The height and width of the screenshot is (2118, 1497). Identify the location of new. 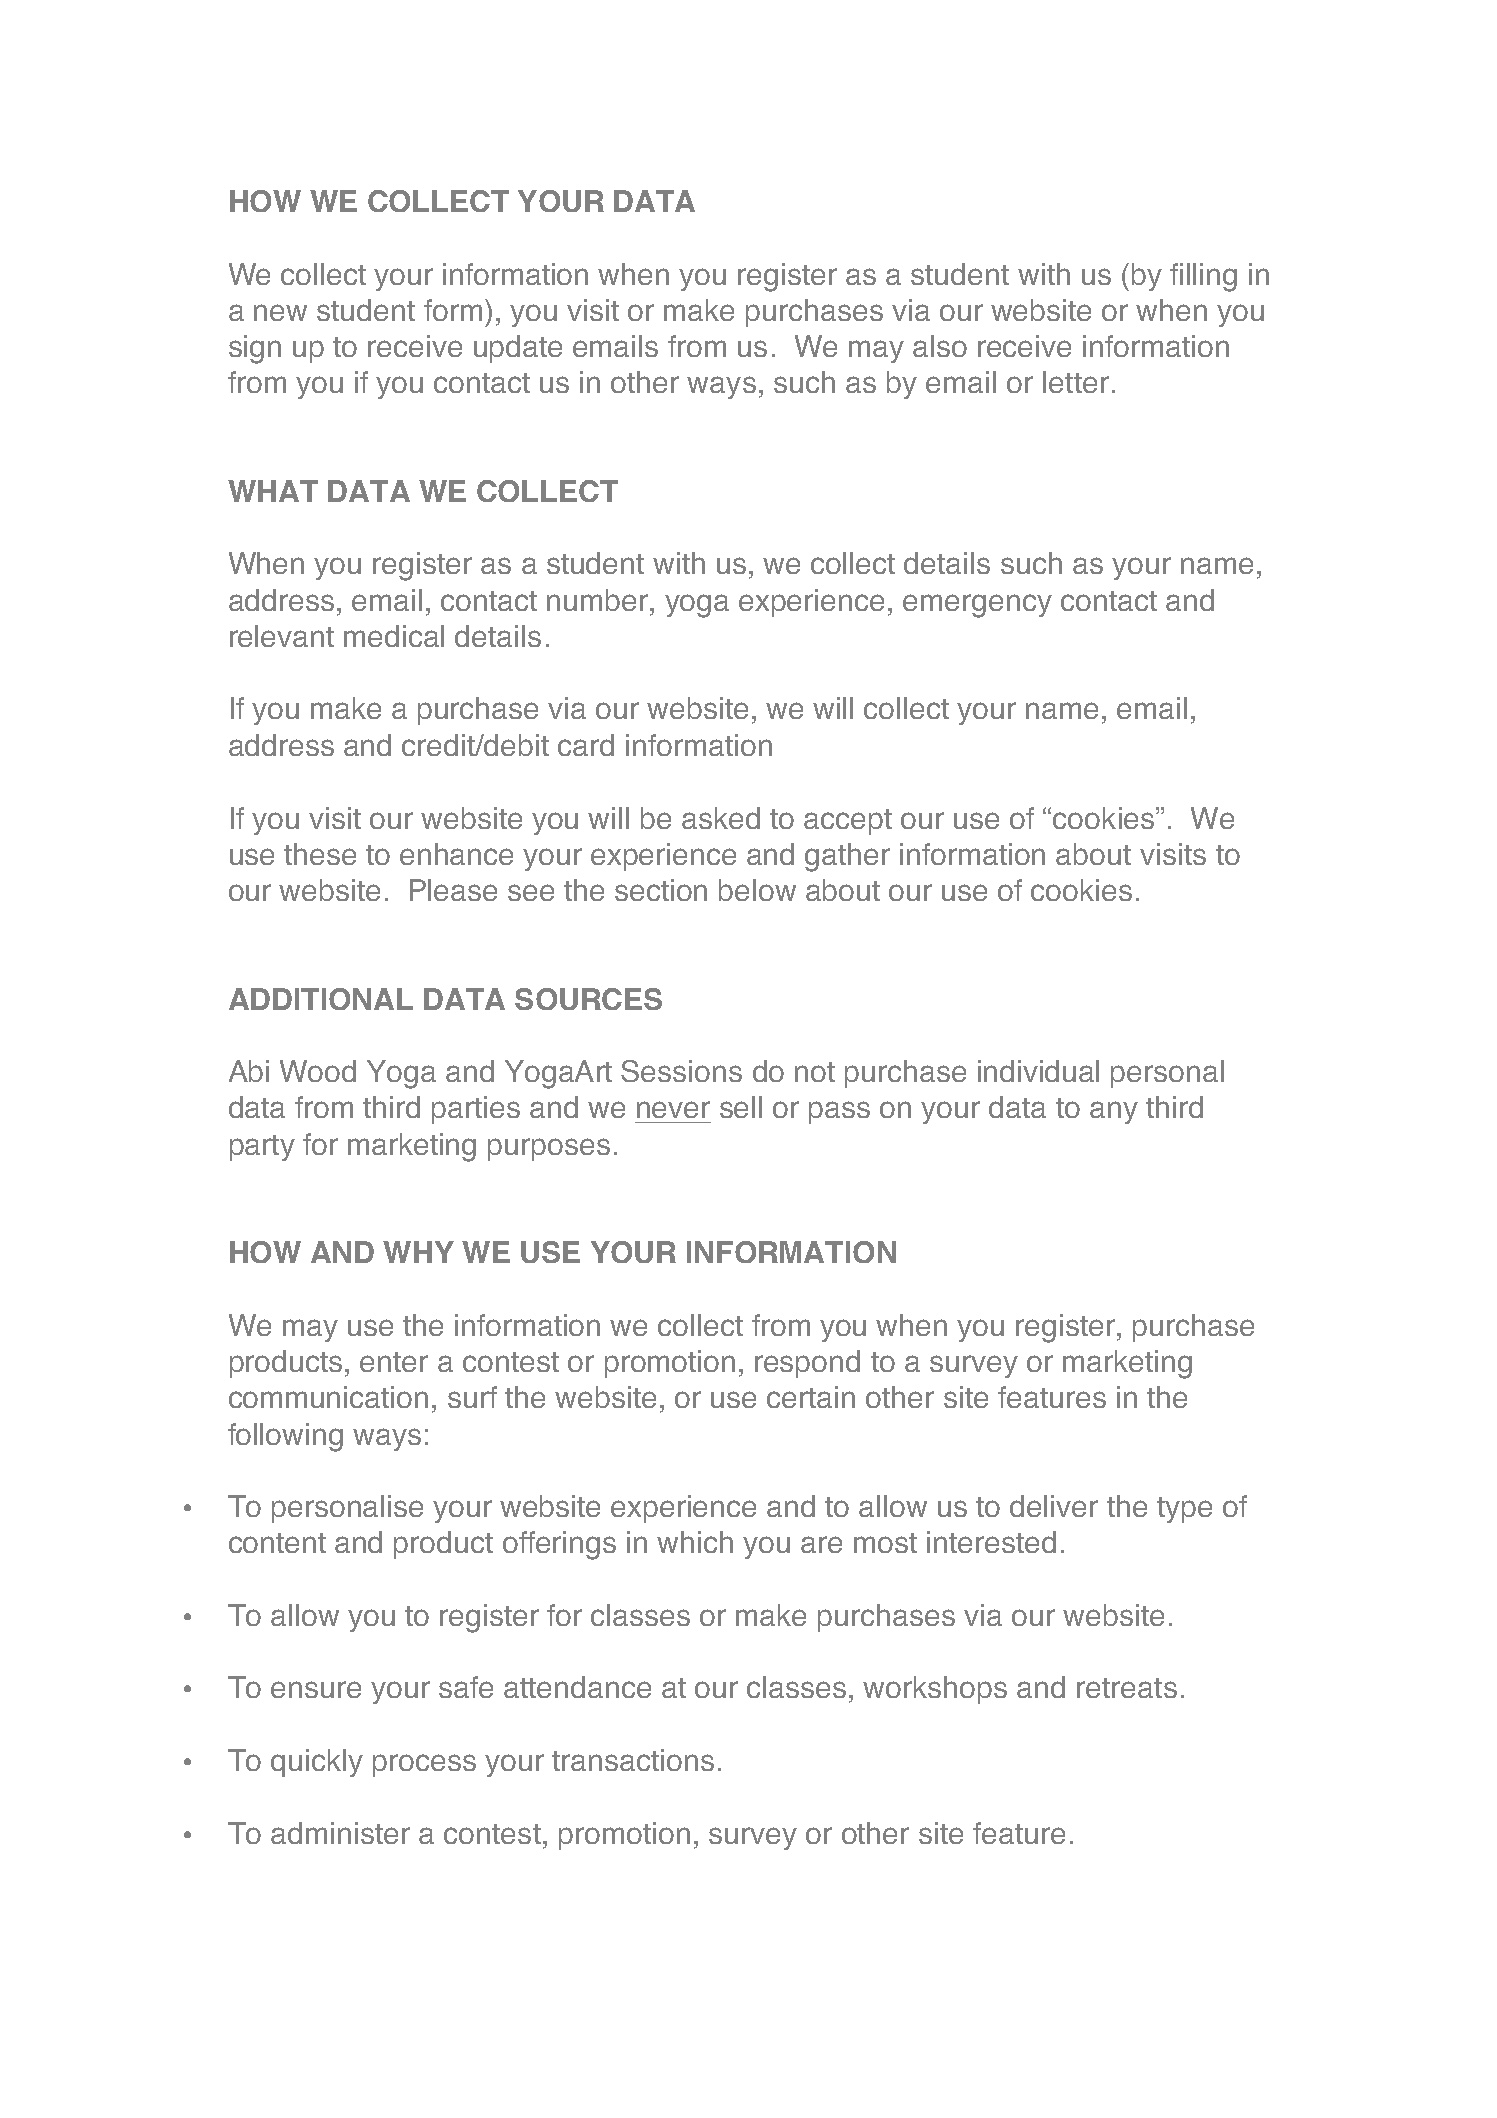
(280, 312).
